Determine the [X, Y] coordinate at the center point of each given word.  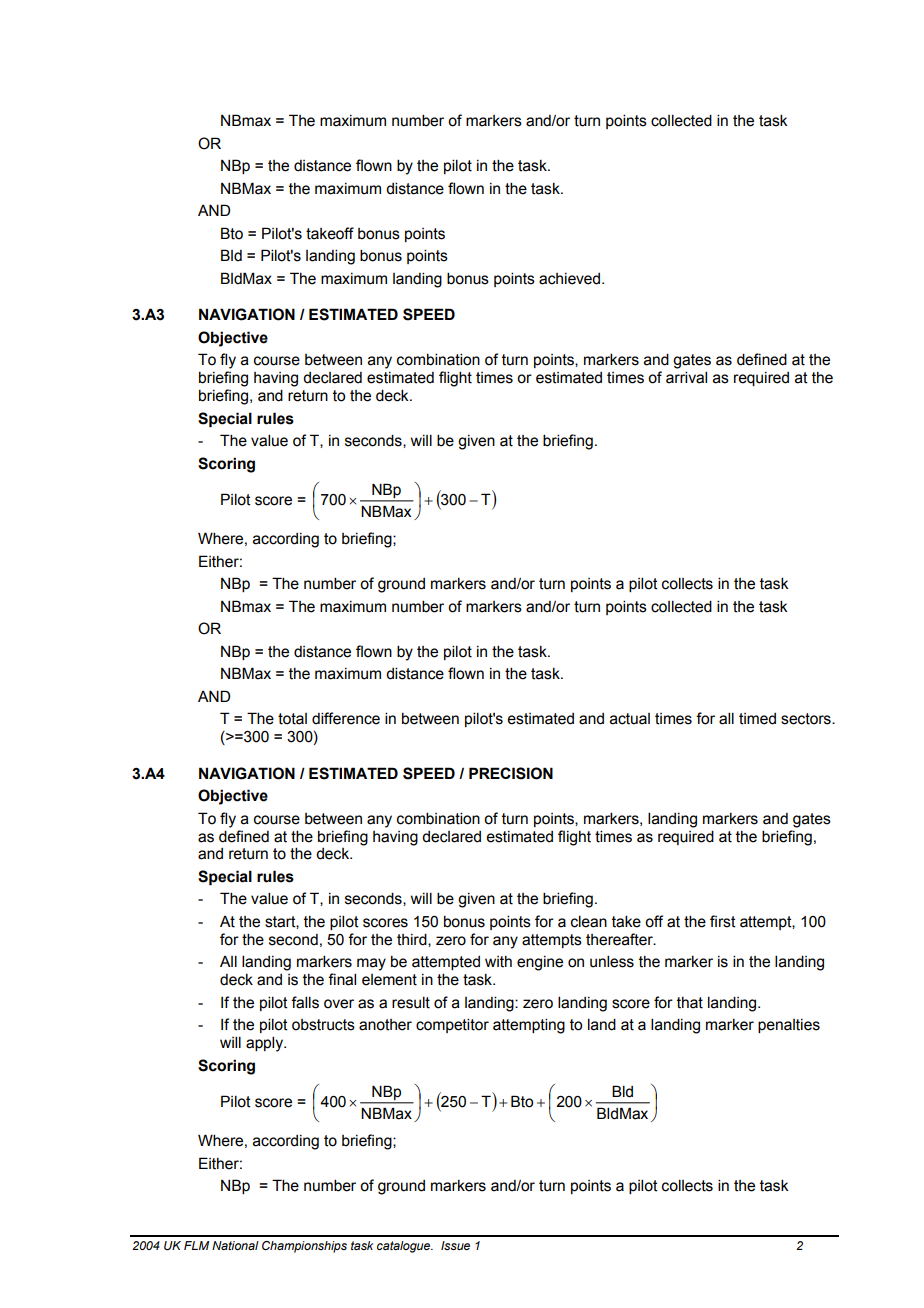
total [292, 719]
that [690, 1003]
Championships [304, 1247]
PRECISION [511, 773]
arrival [686, 377]
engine [540, 963]
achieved [571, 279]
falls [305, 1002]
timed [757, 719]
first [723, 921]
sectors [807, 719]
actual [630, 719]
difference [346, 718]
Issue [455, 1245]
